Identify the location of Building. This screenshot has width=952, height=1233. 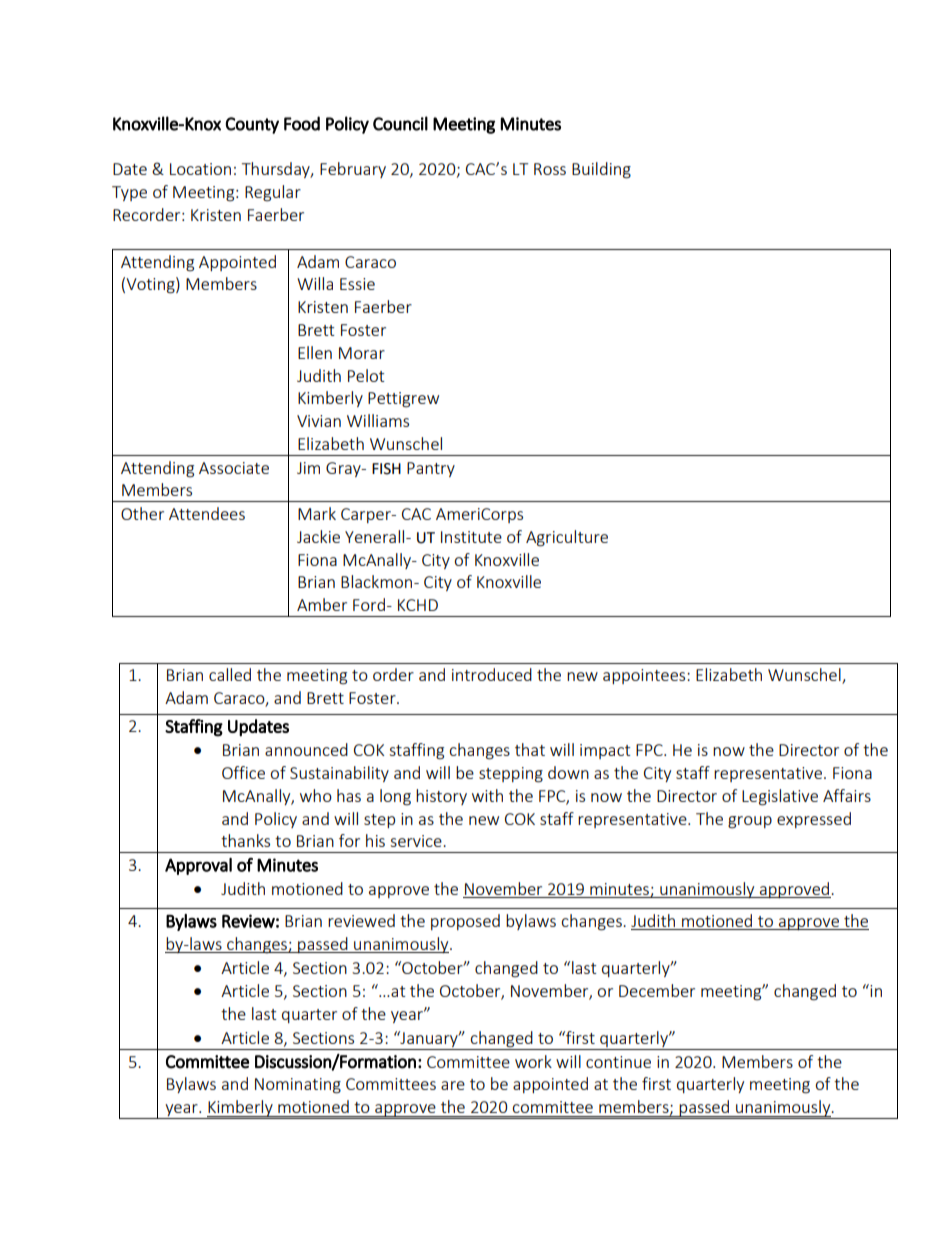
(601, 170).
